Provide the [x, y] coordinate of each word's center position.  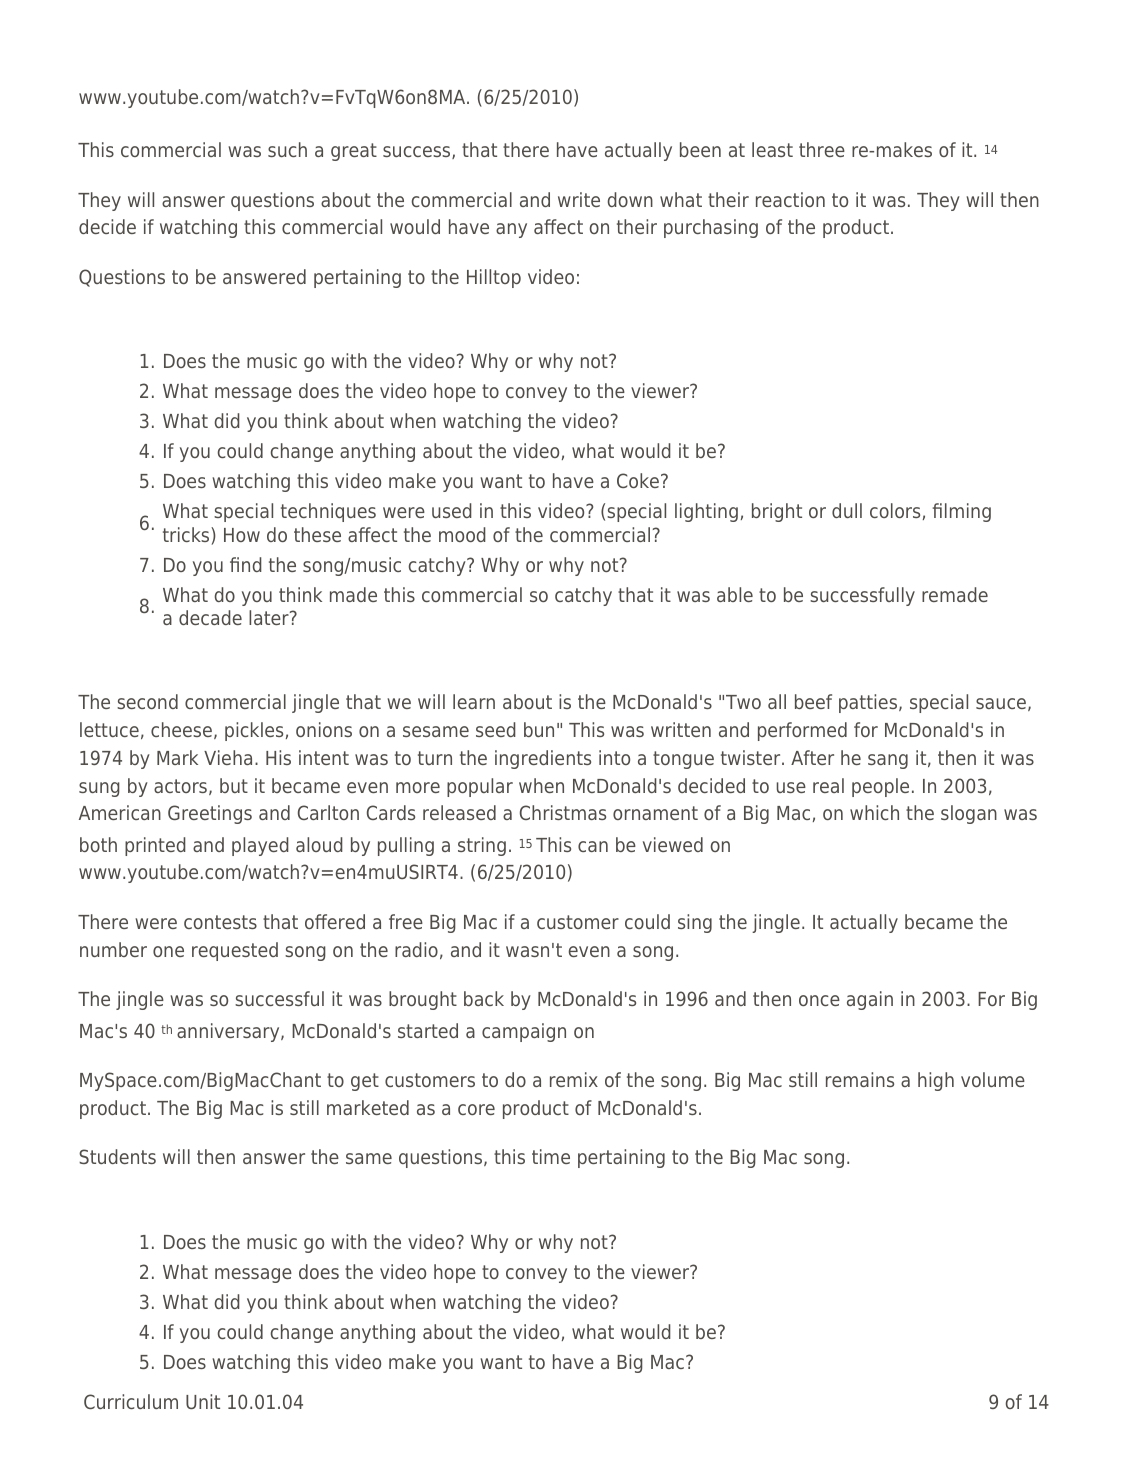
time [551, 1156]
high [936, 1081]
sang [888, 761]
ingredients [543, 759]
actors [180, 786]
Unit [203, 1401]
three [822, 149]
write [579, 199]
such [287, 149]
